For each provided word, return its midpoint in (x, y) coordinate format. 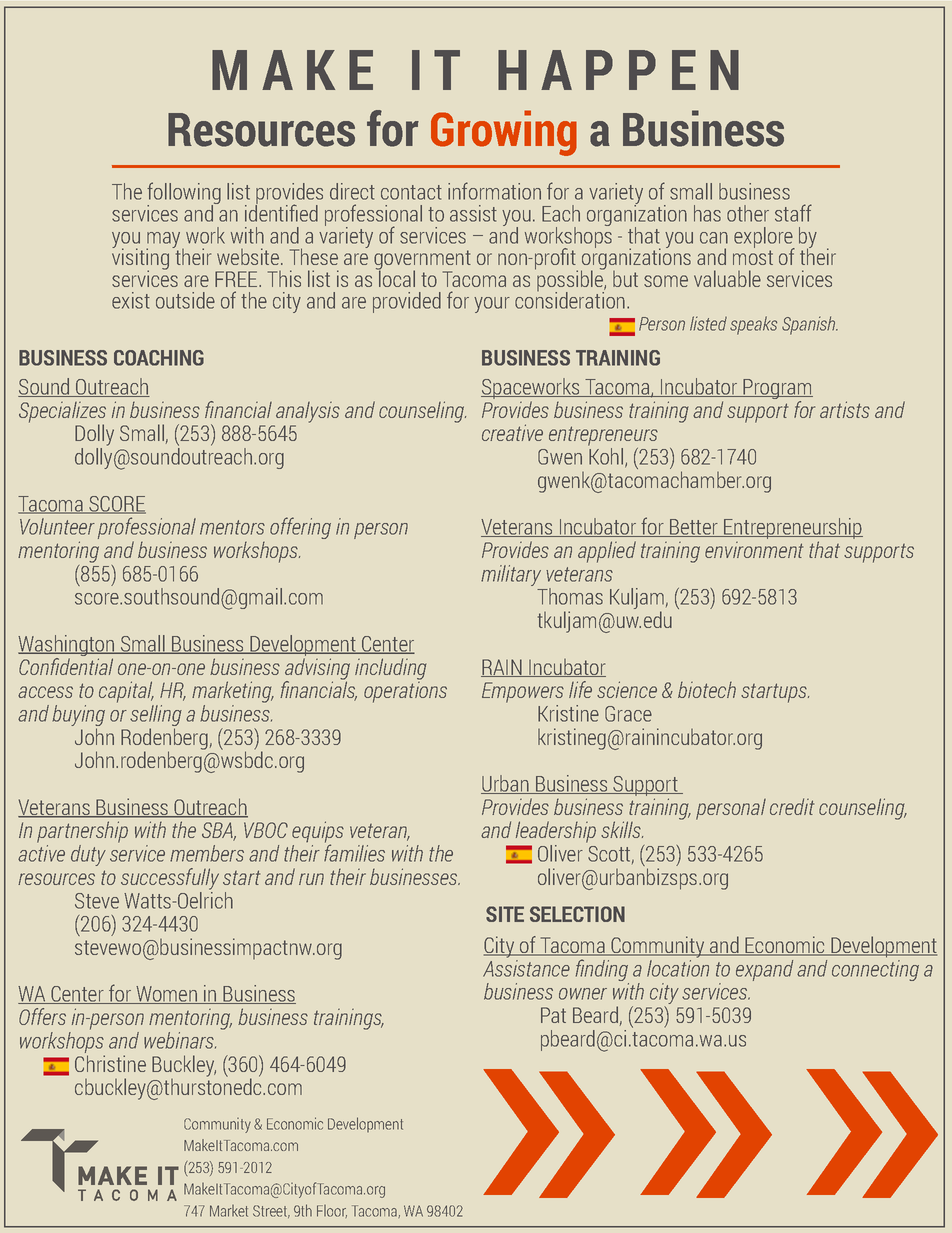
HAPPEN (618, 70)
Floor (332, 1211)
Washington (67, 647)
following (184, 194)
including (391, 669)
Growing (504, 133)
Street (271, 1211)
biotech (707, 690)
